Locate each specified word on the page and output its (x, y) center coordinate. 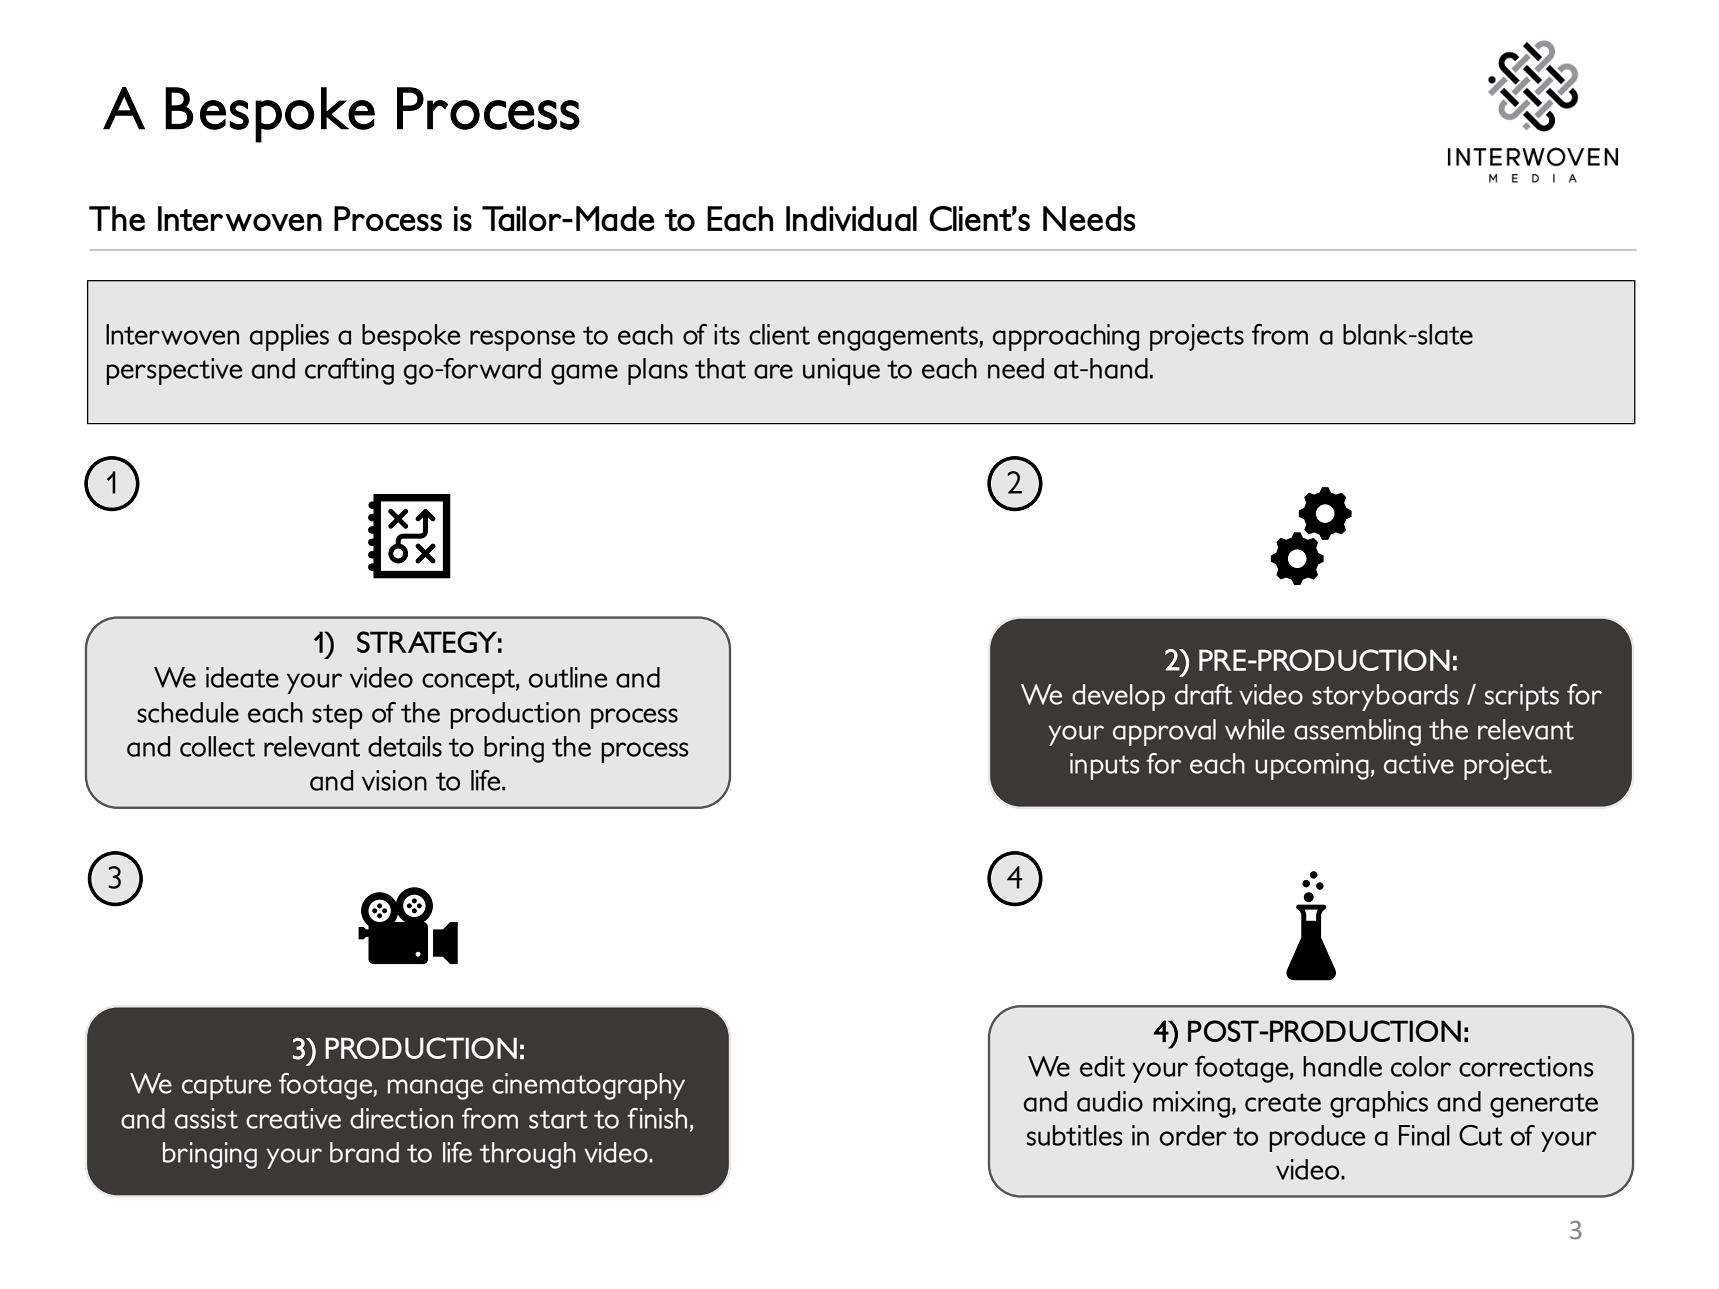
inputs (1104, 766)
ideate (242, 677)
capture (226, 1087)
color (1421, 1066)
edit (1102, 1066)
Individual (851, 218)
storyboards (1385, 697)
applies (289, 337)
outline (568, 677)
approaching (1066, 337)
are (773, 371)
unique (841, 371)
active (1419, 763)
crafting (349, 371)
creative (293, 1118)
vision (394, 780)
